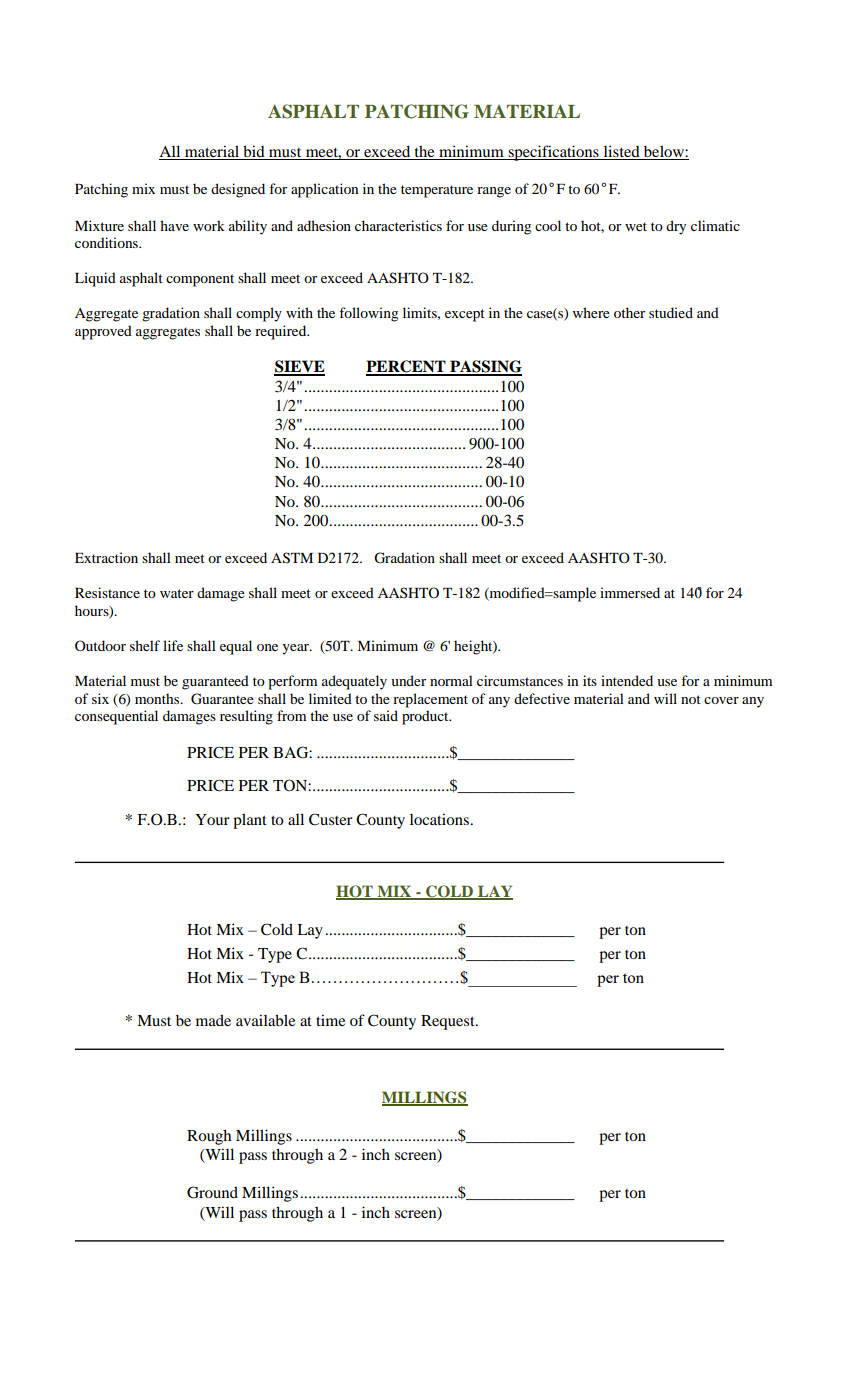 The image size is (849, 1400). I want to click on temperature, so click(437, 191).
